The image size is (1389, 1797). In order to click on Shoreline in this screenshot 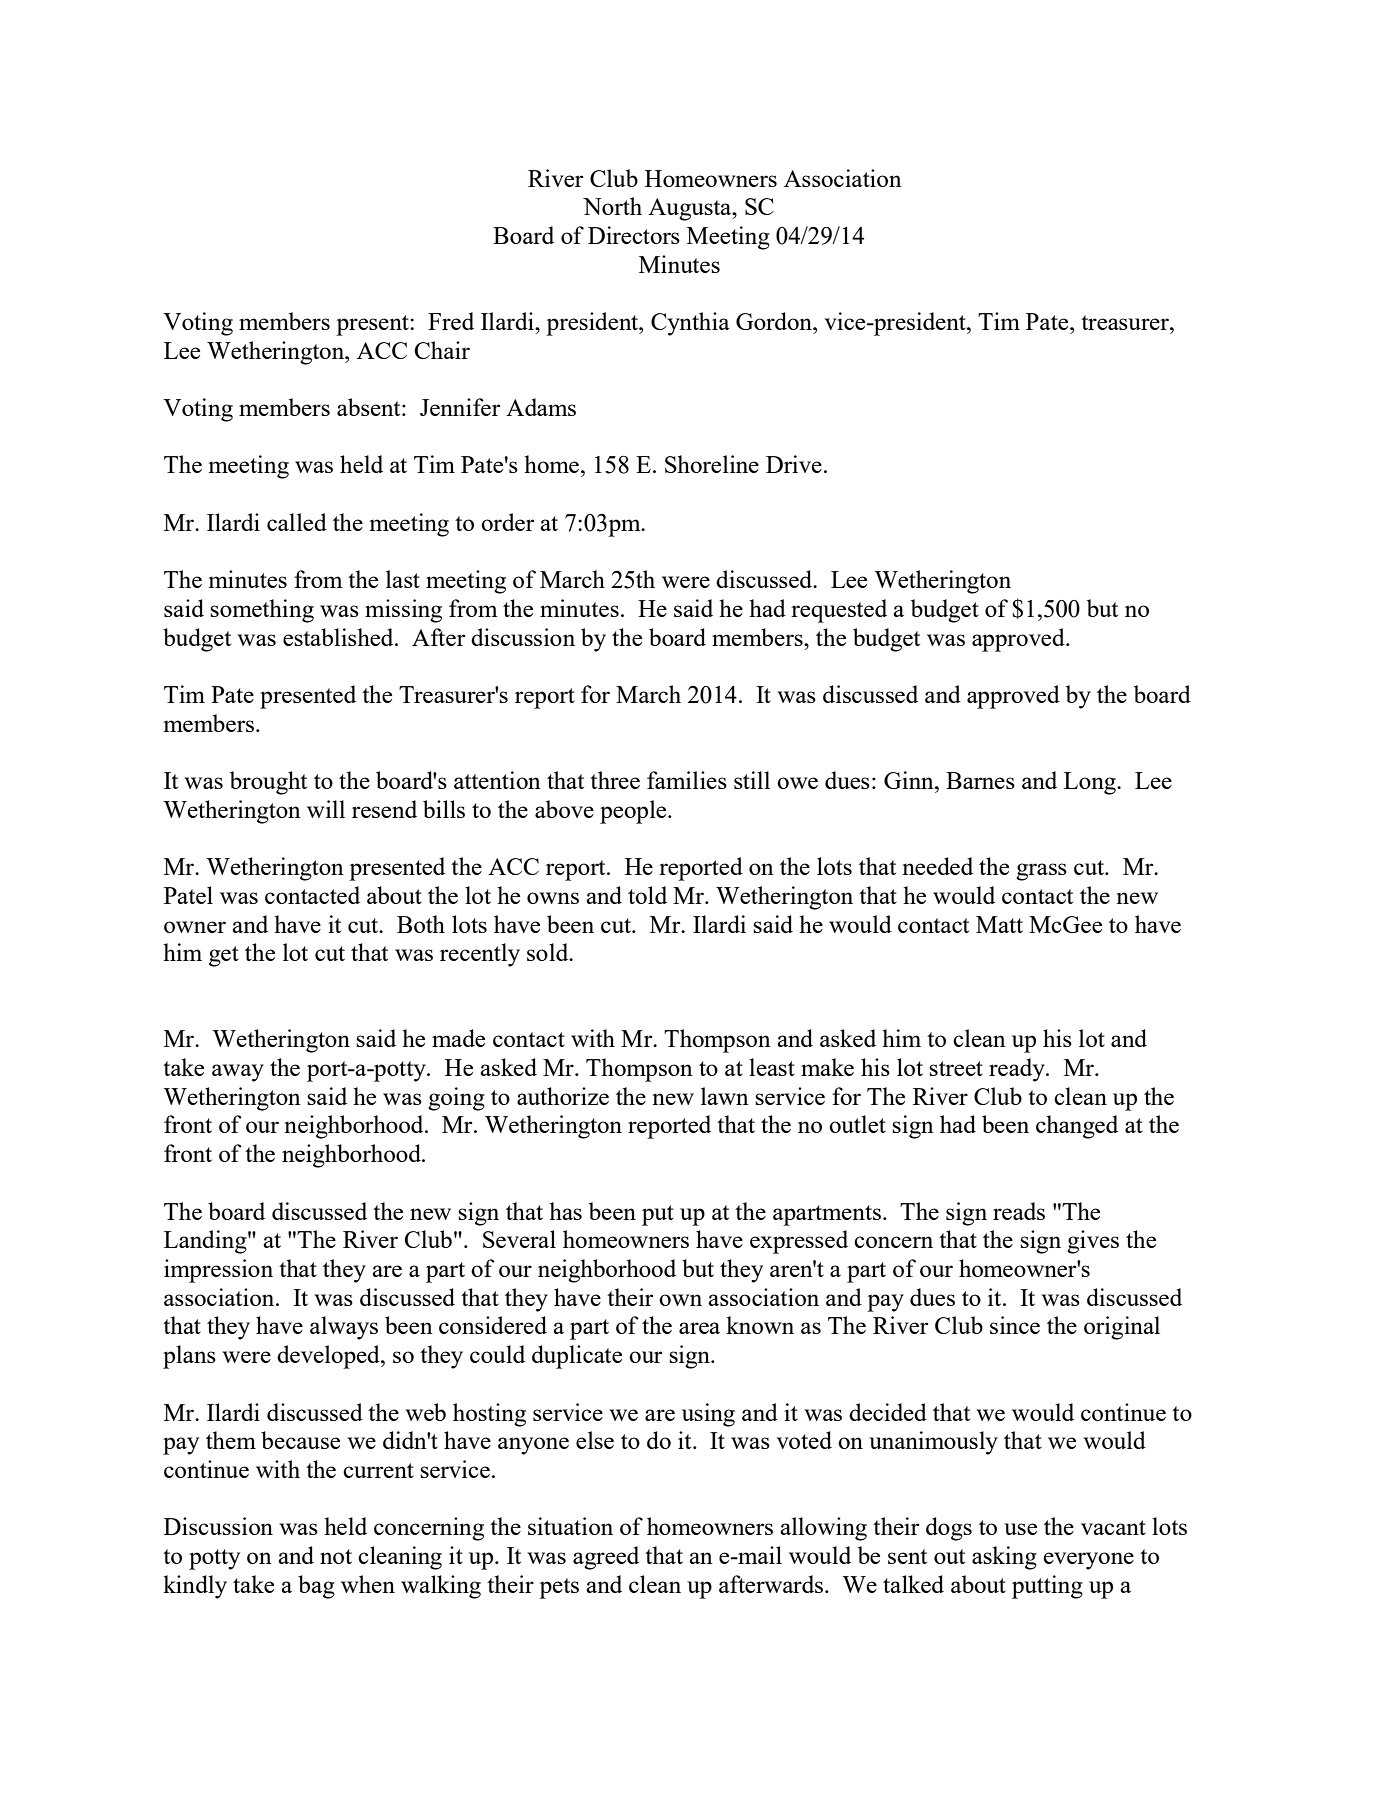, I will do `click(712, 464)`.
